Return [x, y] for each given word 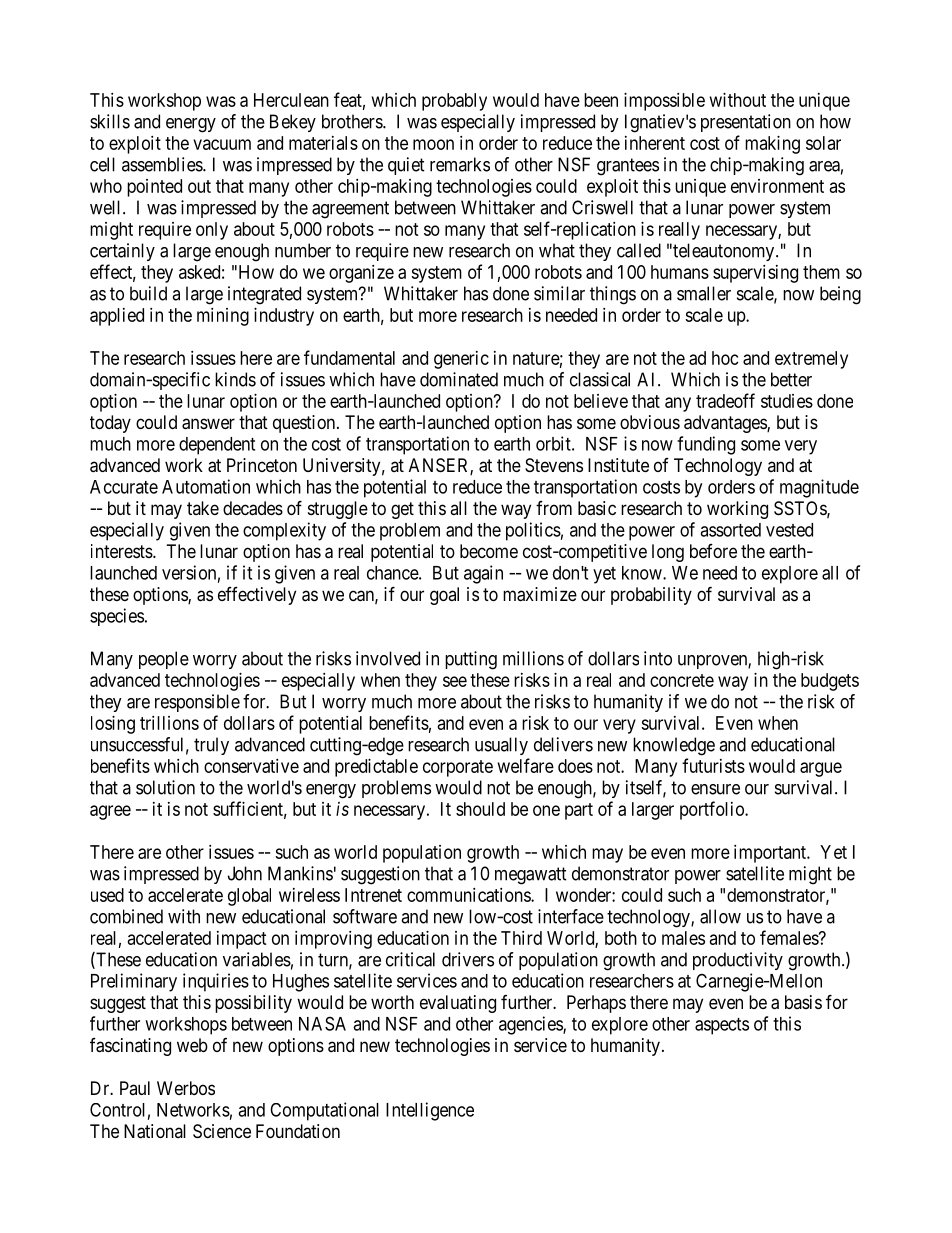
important [771, 854]
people [164, 660]
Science [222, 1131]
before [713, 551]
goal [444, 596]
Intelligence [430, 1111]
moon [433, 144]
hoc [725, 358]
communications [469, 895]
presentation [746, 123]
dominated [459, 379]
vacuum [222, 144]
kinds [235, 379]
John [245, 873]
